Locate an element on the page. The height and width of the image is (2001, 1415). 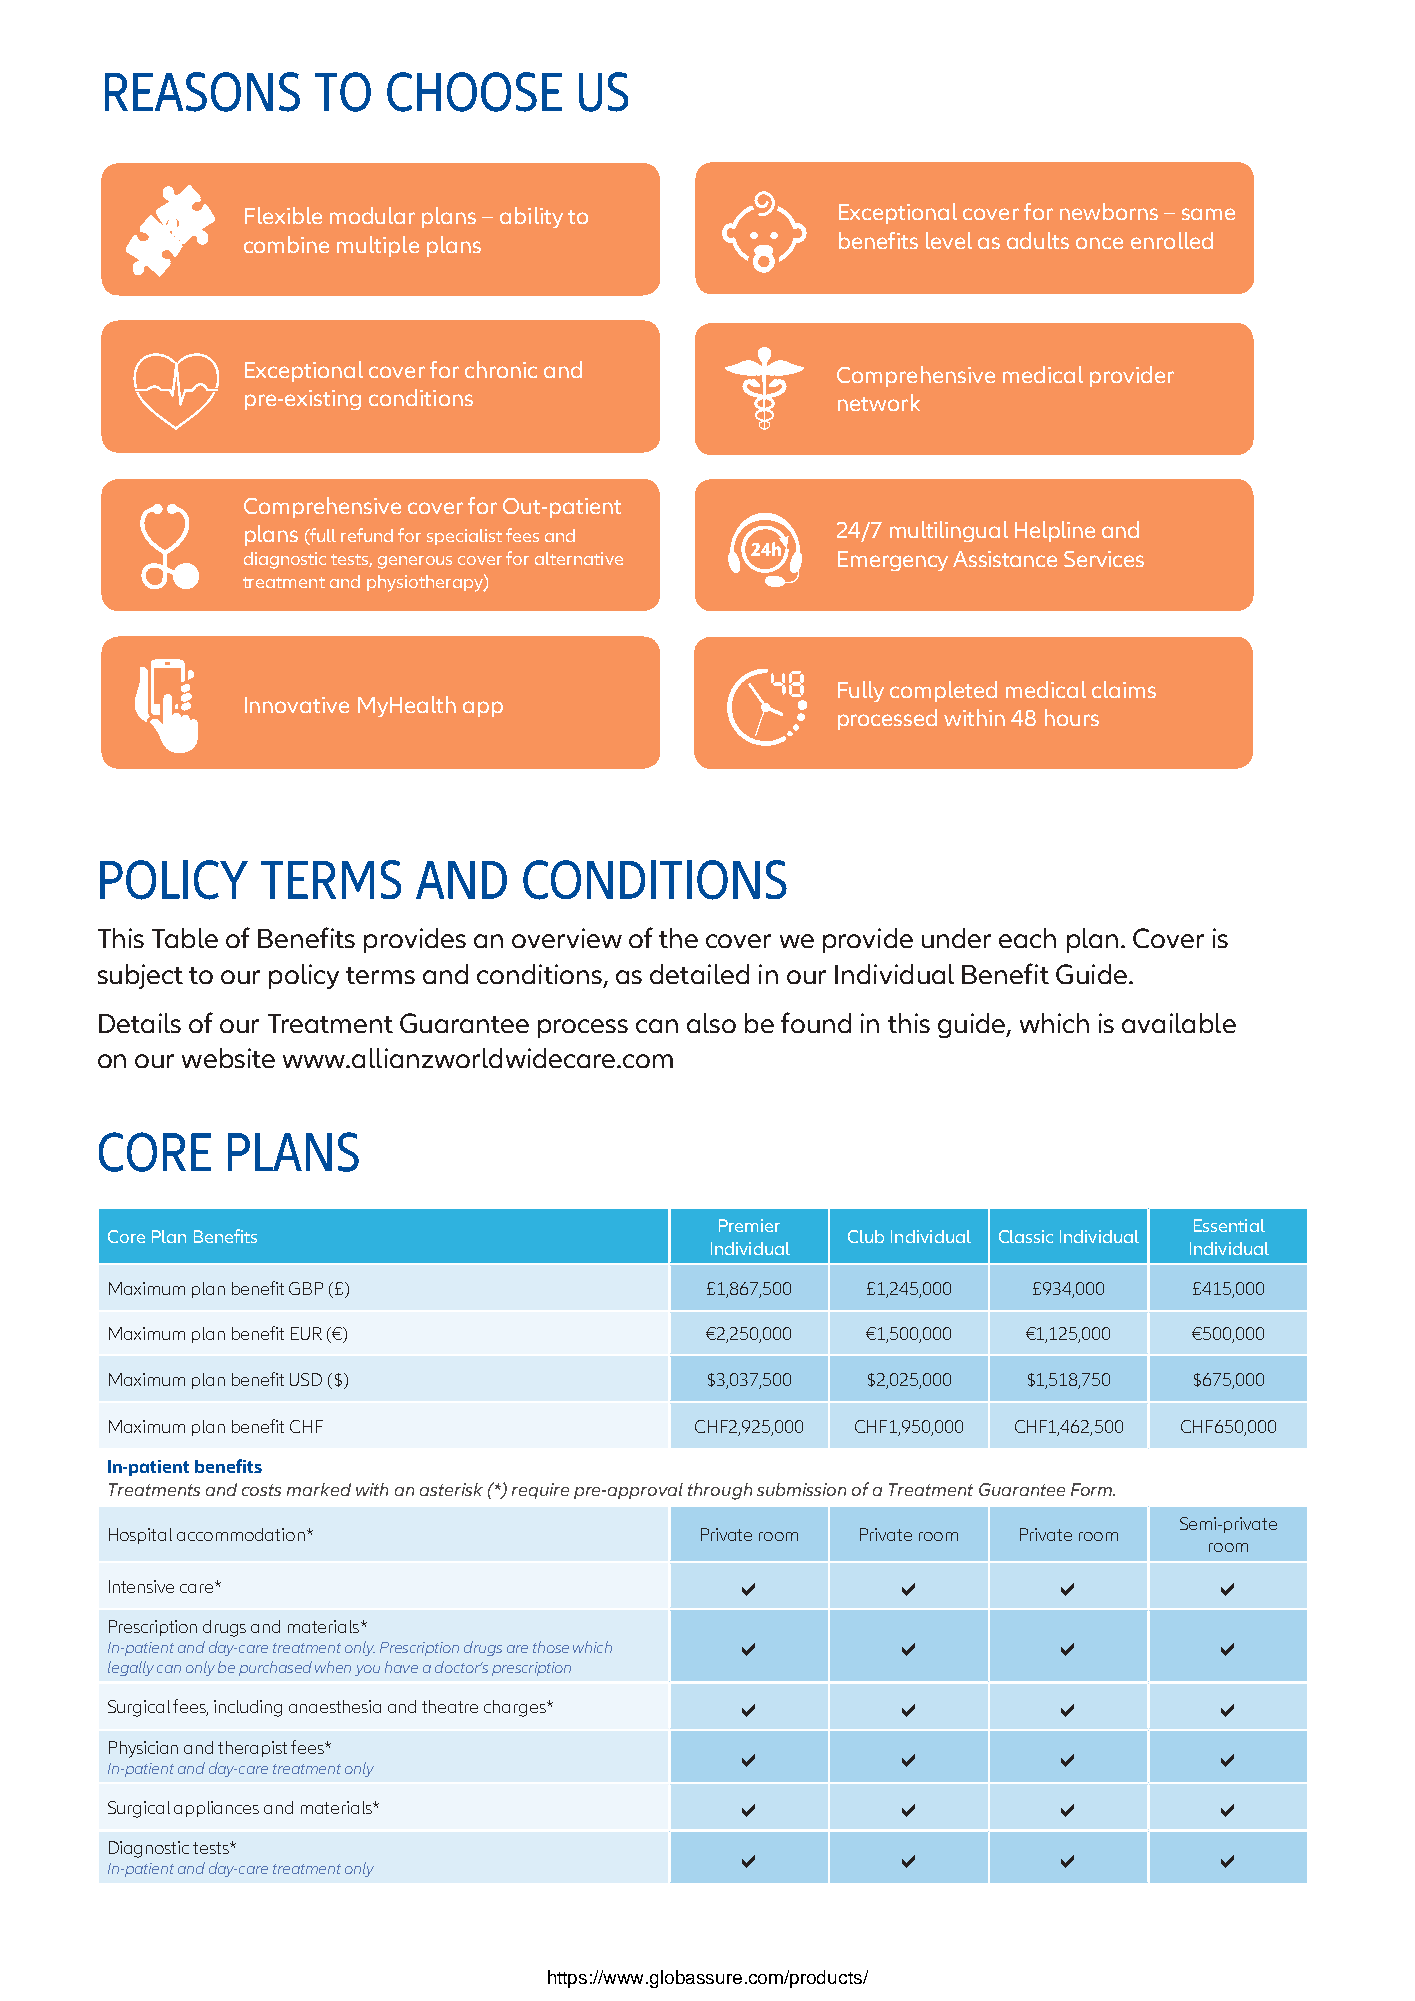
claims is located at coordinates (1124, 689).
